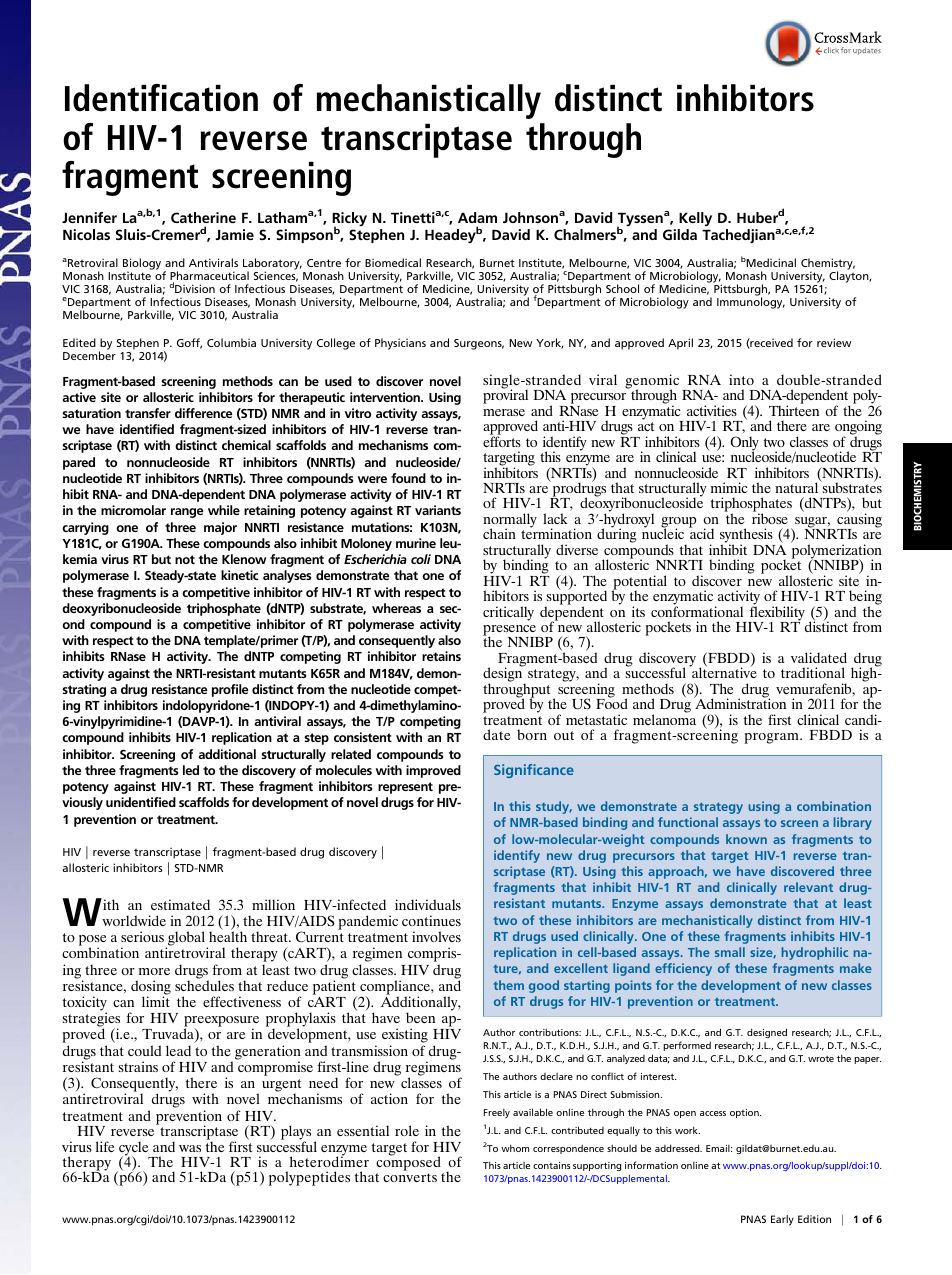  What do you see at coordinates (695, 219) in the page?
I see `Kelly` at bounding box center [695, 219].
